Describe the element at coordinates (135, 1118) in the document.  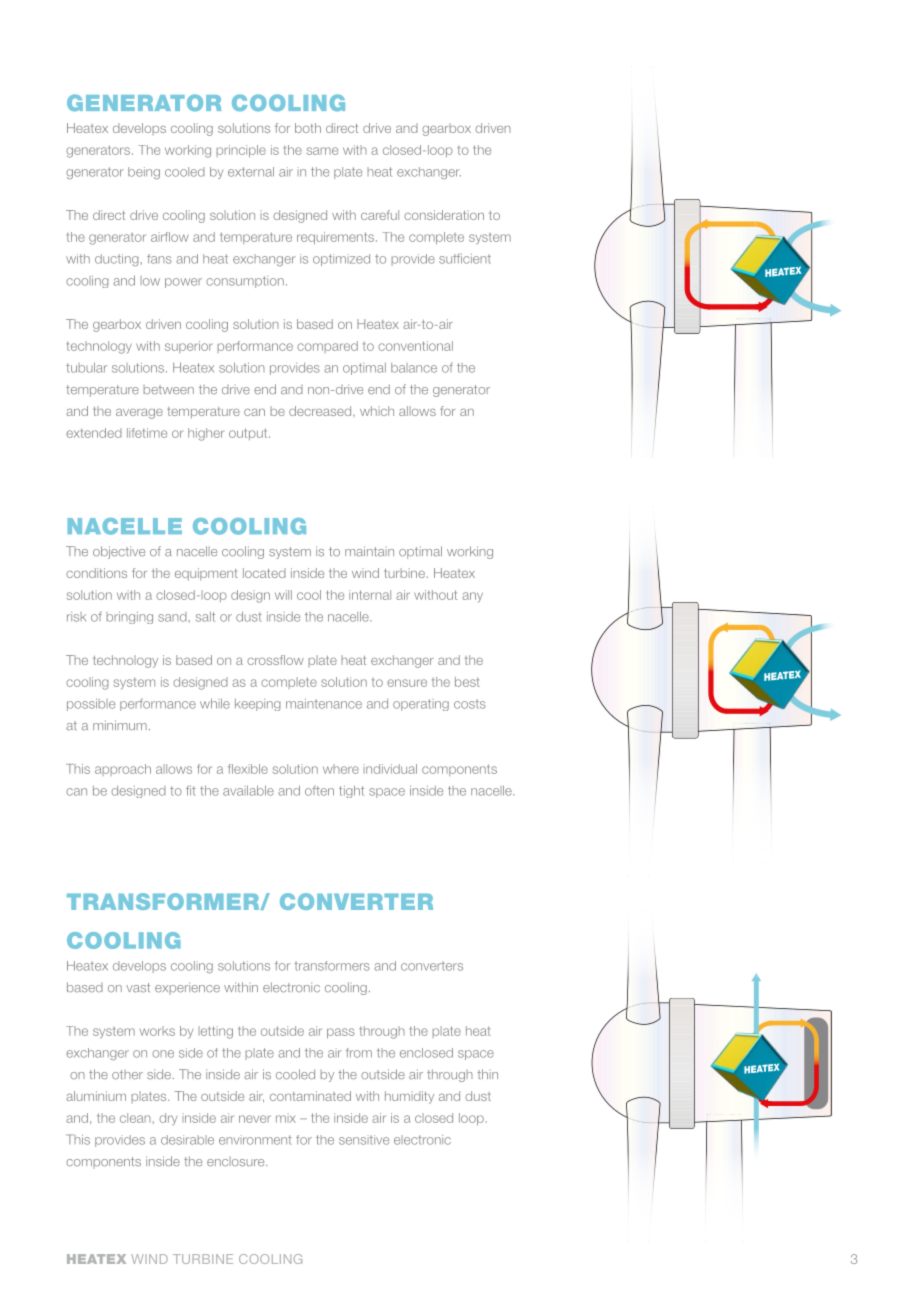
I see `clean` at that location.
